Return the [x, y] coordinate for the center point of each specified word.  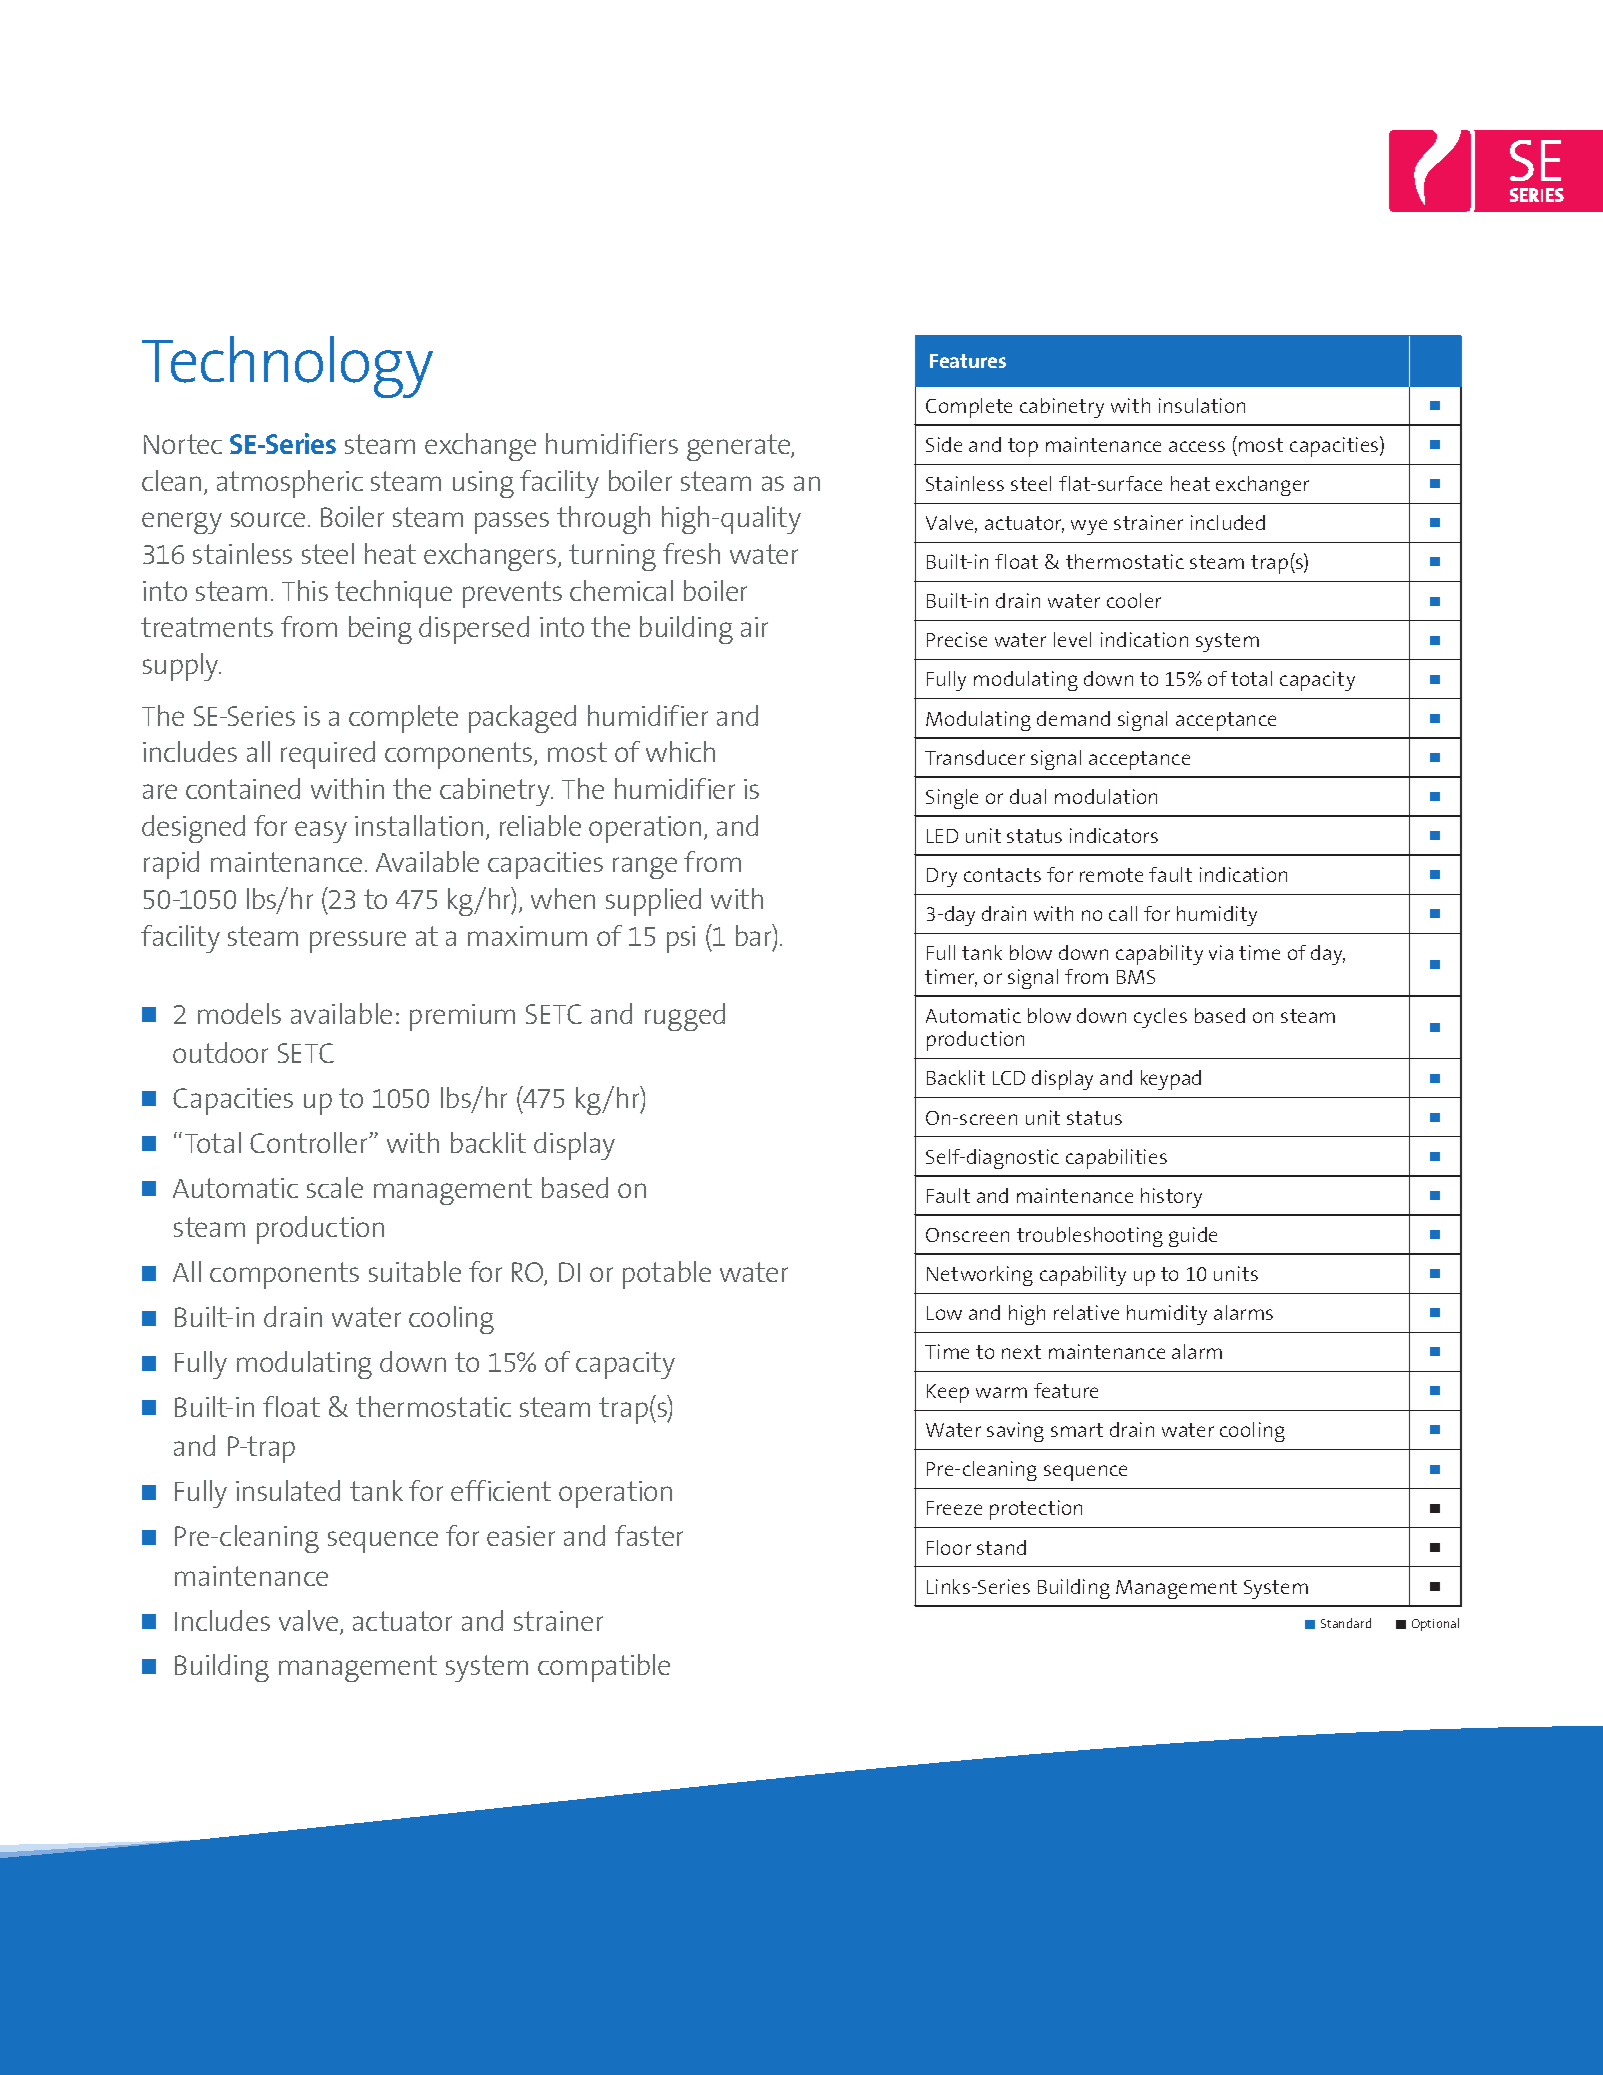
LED [942, 836]
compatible [604, 1668]
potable [667, 1275]
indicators [1114, 835]
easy [321, 832]
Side [944, 444]
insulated [288, 1490]
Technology [287, 367]
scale [335, 1187]
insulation [1202, 405]
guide [1193, 1237]
